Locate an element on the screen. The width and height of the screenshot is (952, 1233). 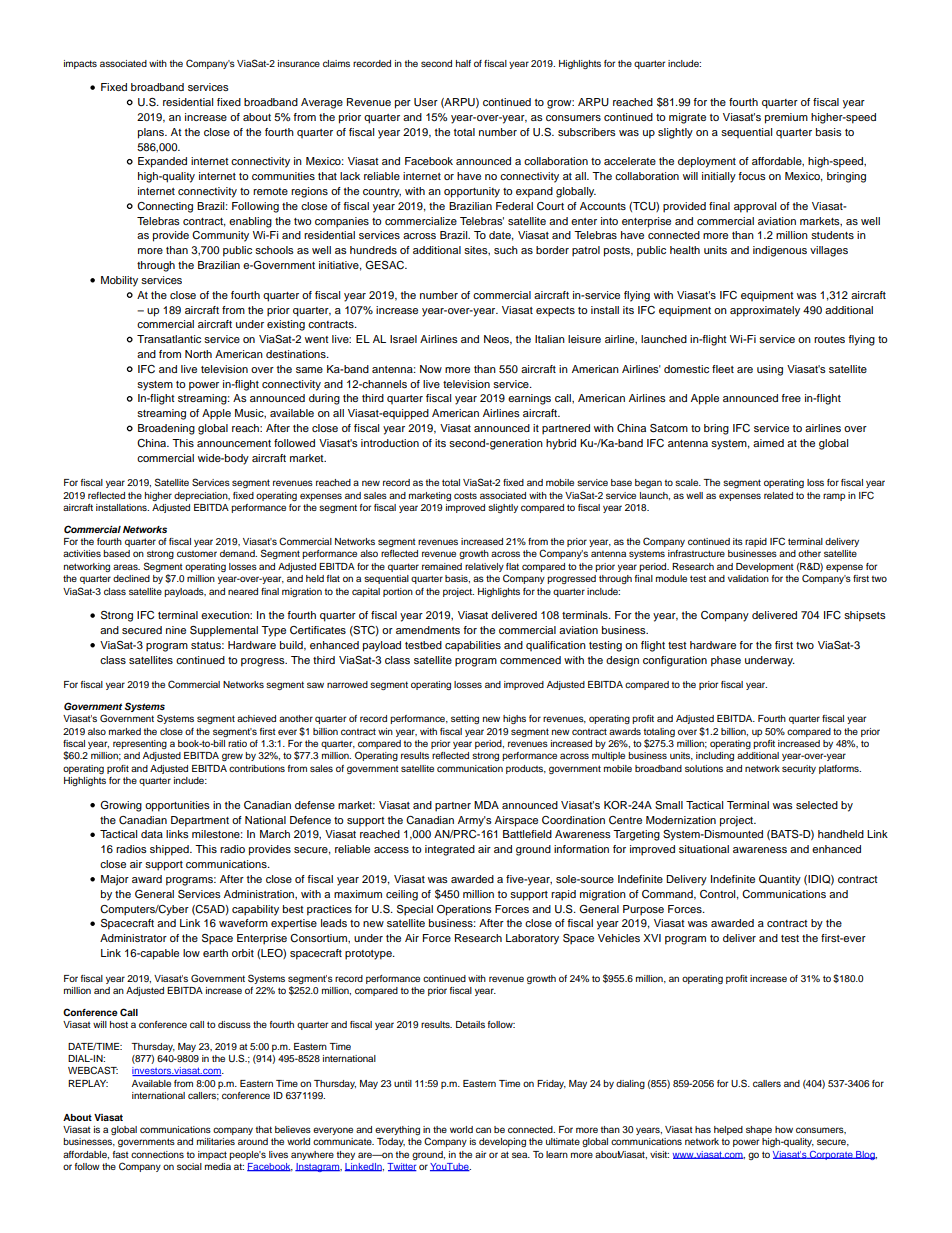
connections is located at coordinates (157, 1154).
